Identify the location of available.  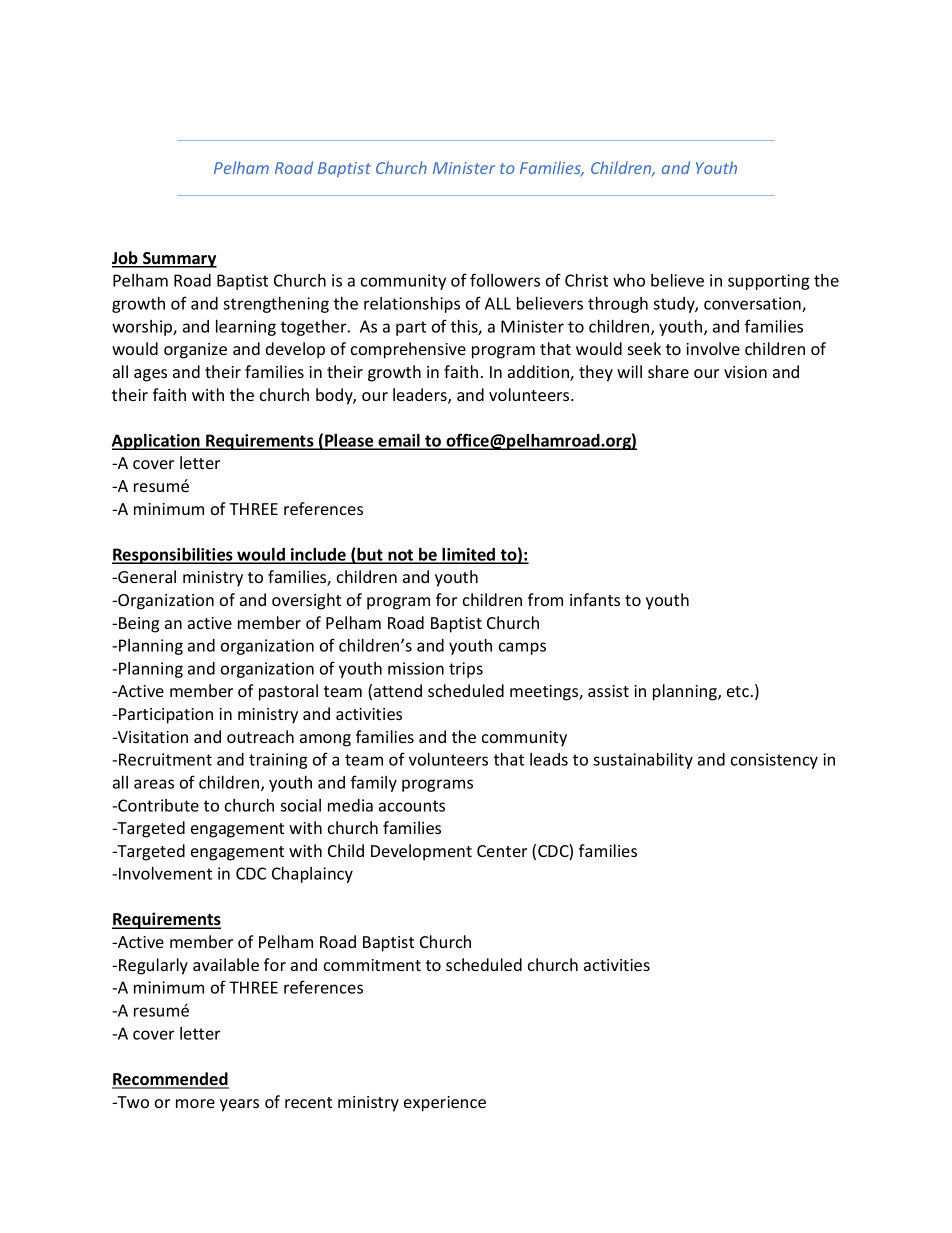
(226, 964).
